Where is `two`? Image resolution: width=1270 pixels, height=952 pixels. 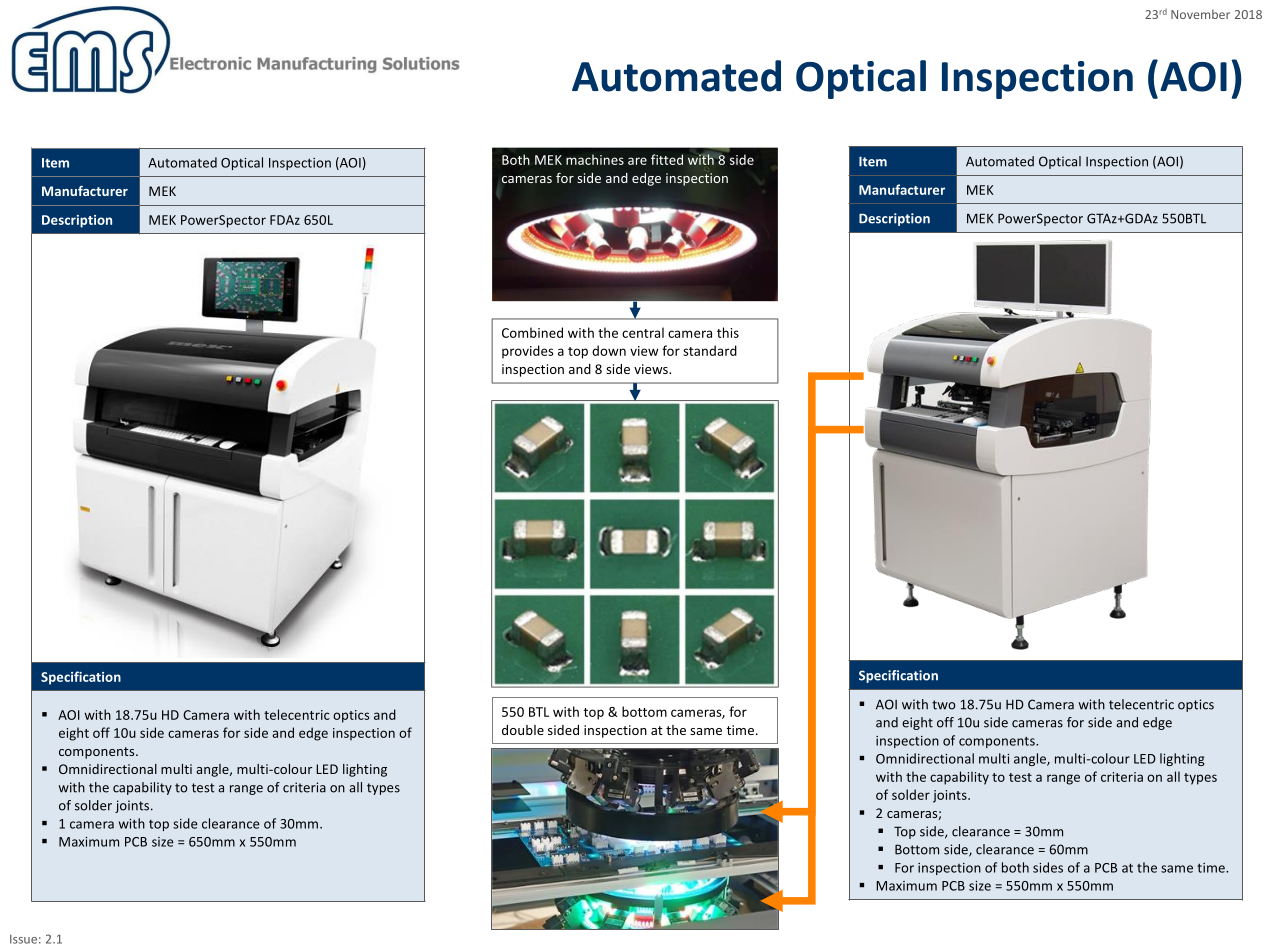
two is located at coordinates (943, 705).
